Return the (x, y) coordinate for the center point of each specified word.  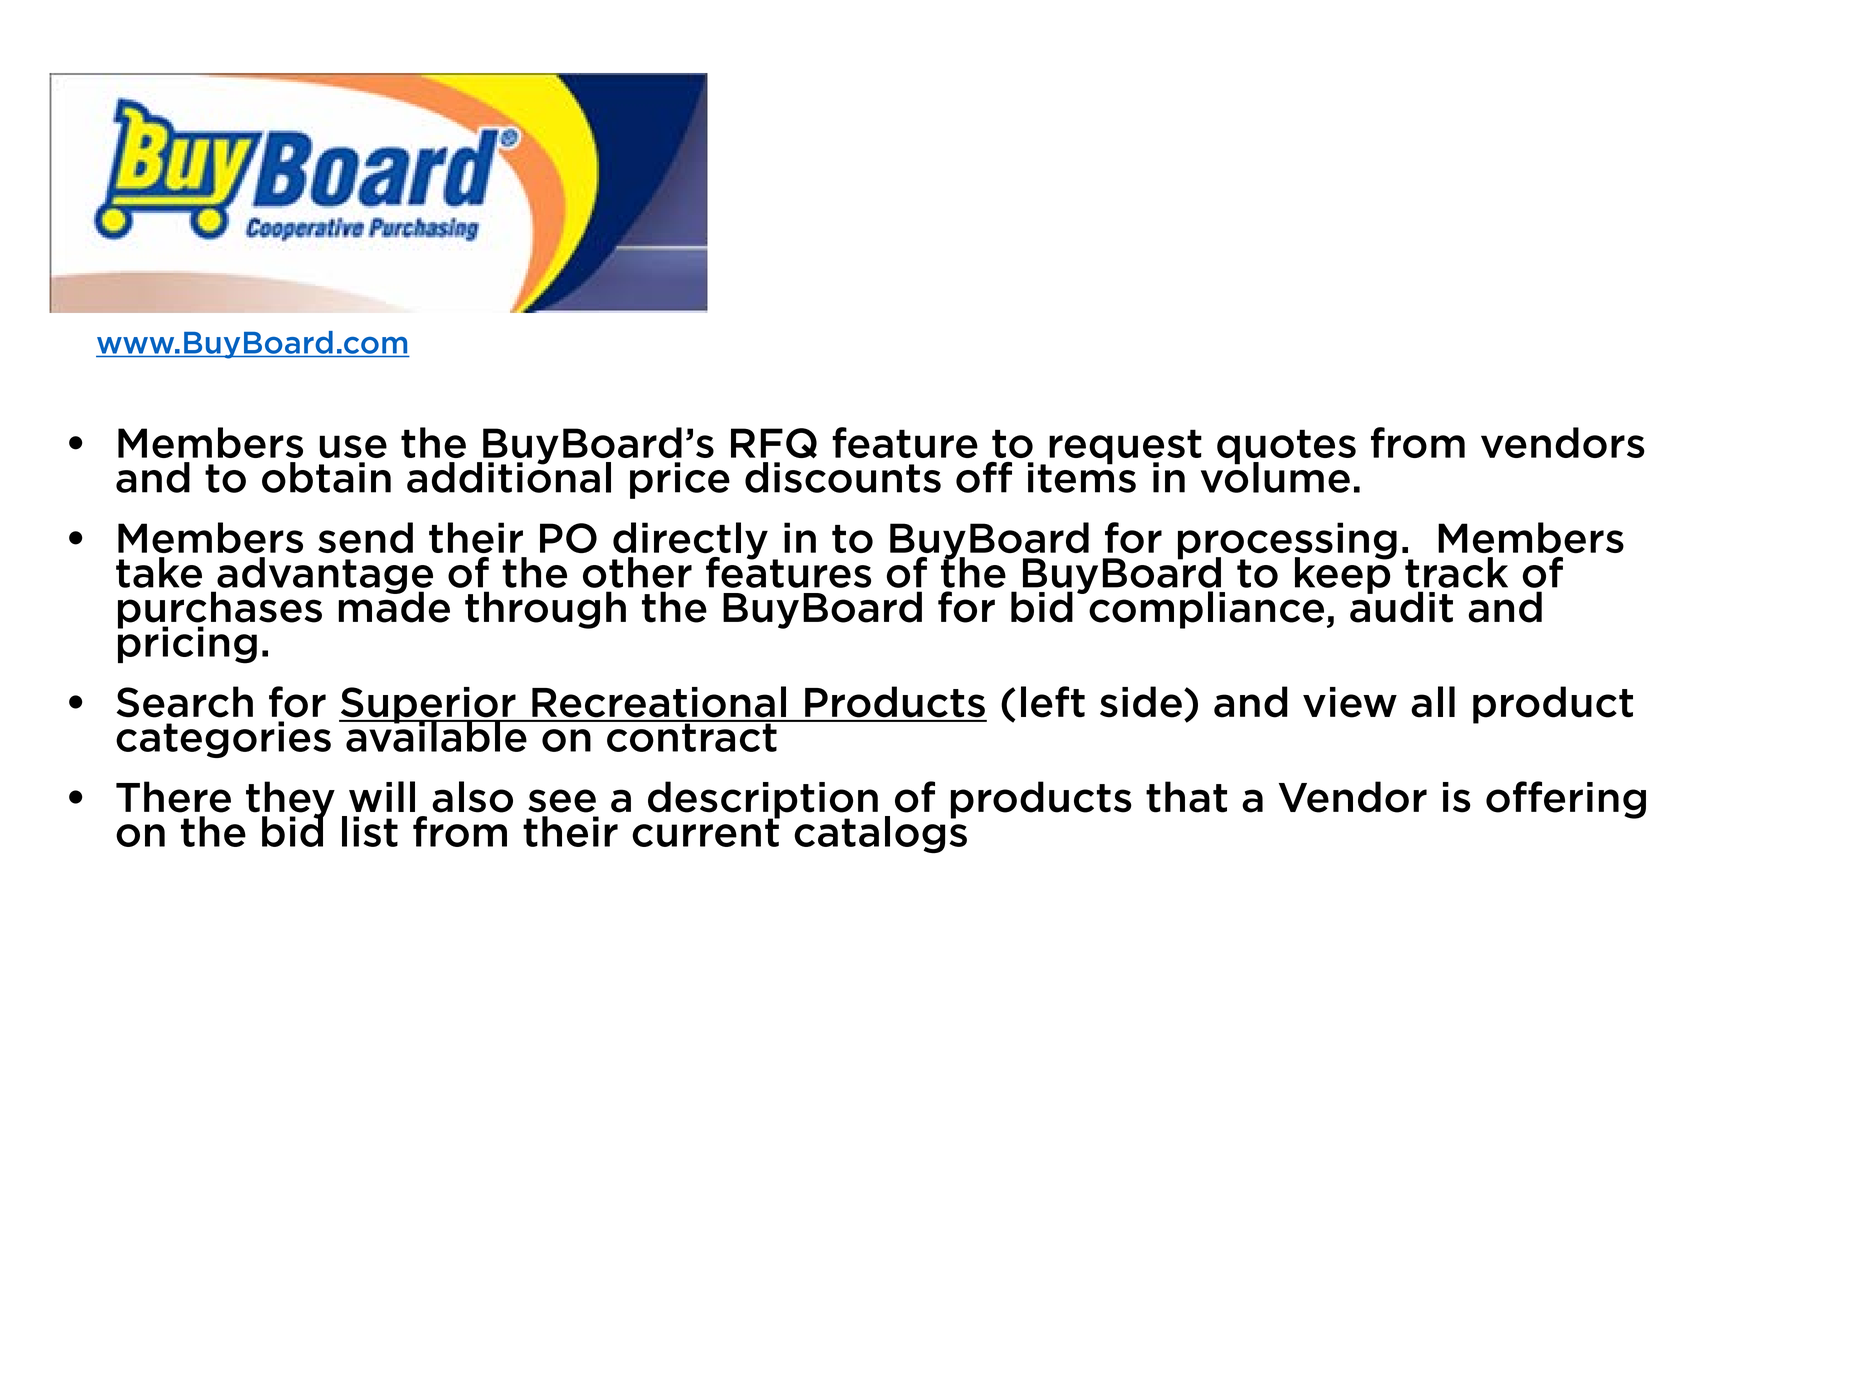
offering (1566, 800)
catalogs (880, 833)
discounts (843, 477)
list (370, 831)
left (1053, 702)
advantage (324, 576)
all (1433, 702)
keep (1344, 574)
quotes (1286, 448)
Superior (428, 706)
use (353, 446)
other (637, 572)
